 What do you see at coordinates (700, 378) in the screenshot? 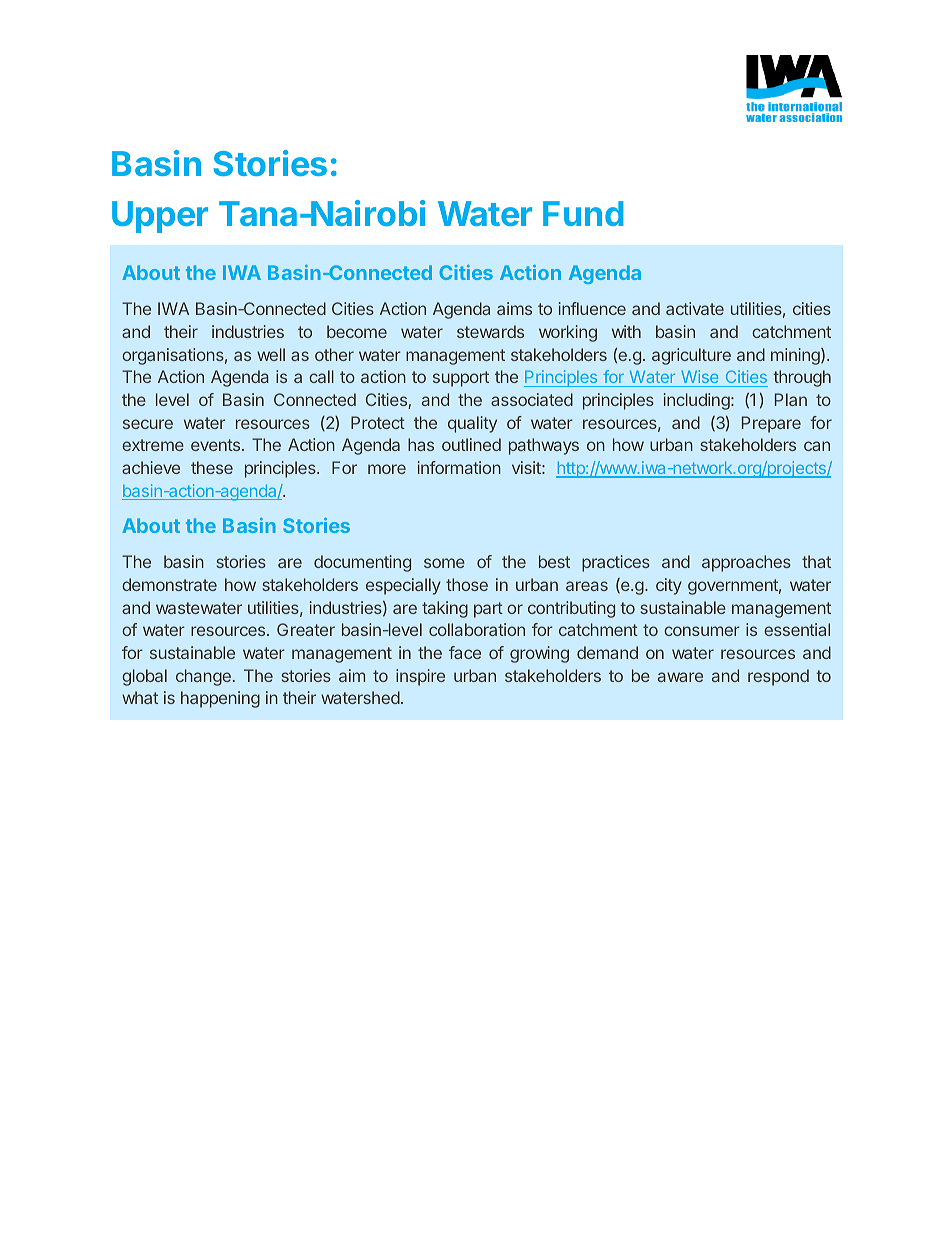
I see `Wise` at bounding box center [700, 378].
